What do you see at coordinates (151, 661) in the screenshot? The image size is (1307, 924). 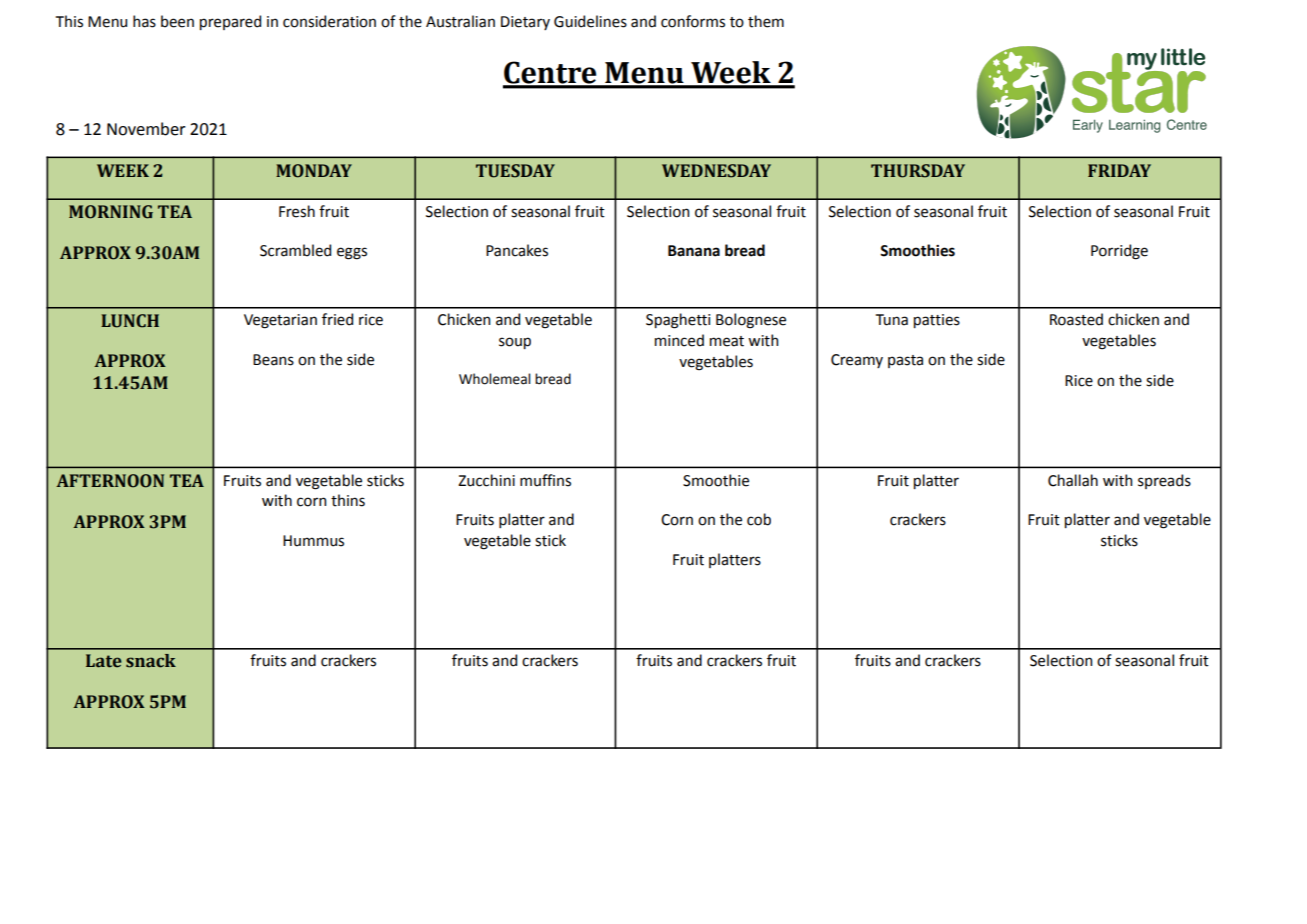 I see `snack` at bounding box center [151, 661].
